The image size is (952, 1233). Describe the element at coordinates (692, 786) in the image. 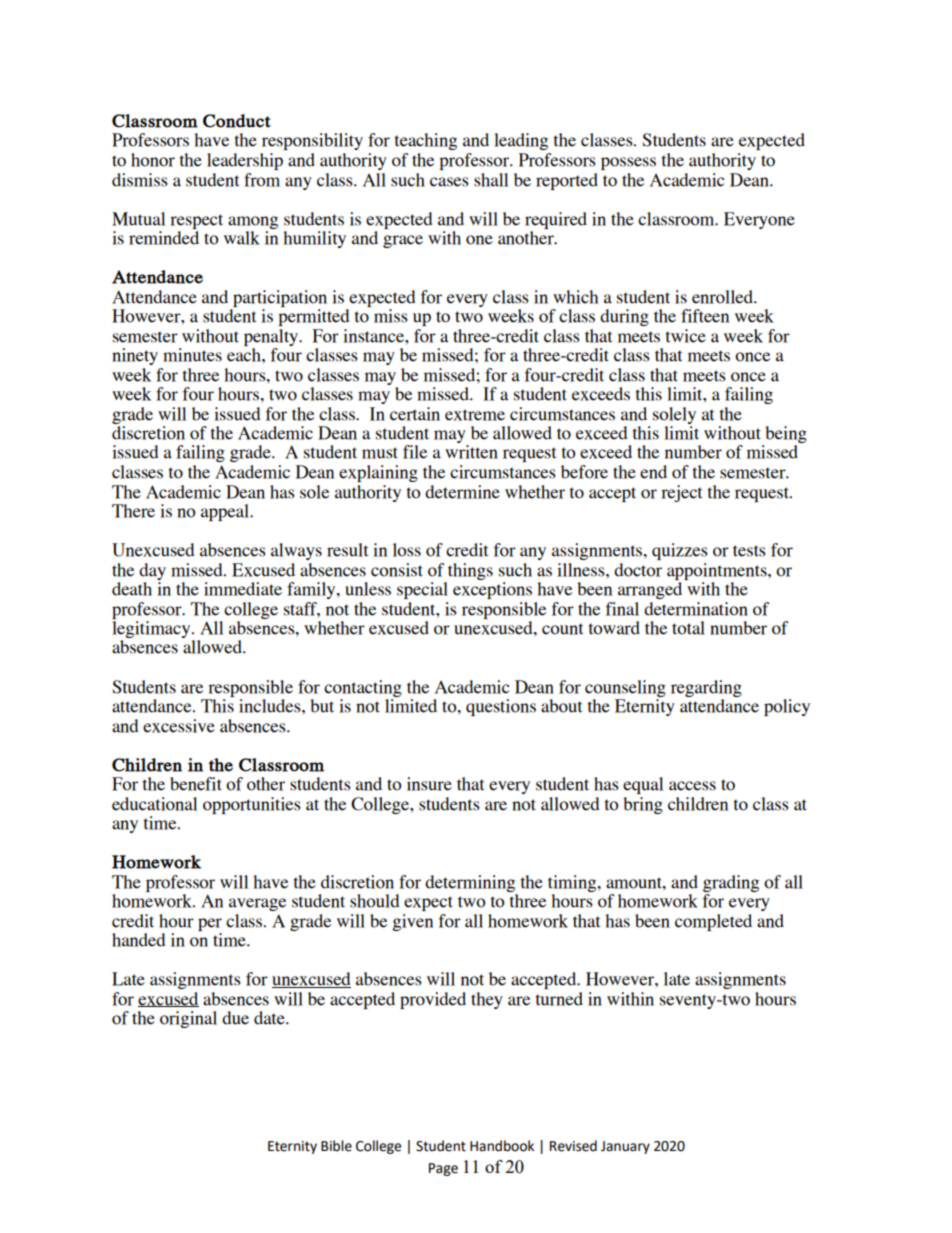

I see `access` at that location.
